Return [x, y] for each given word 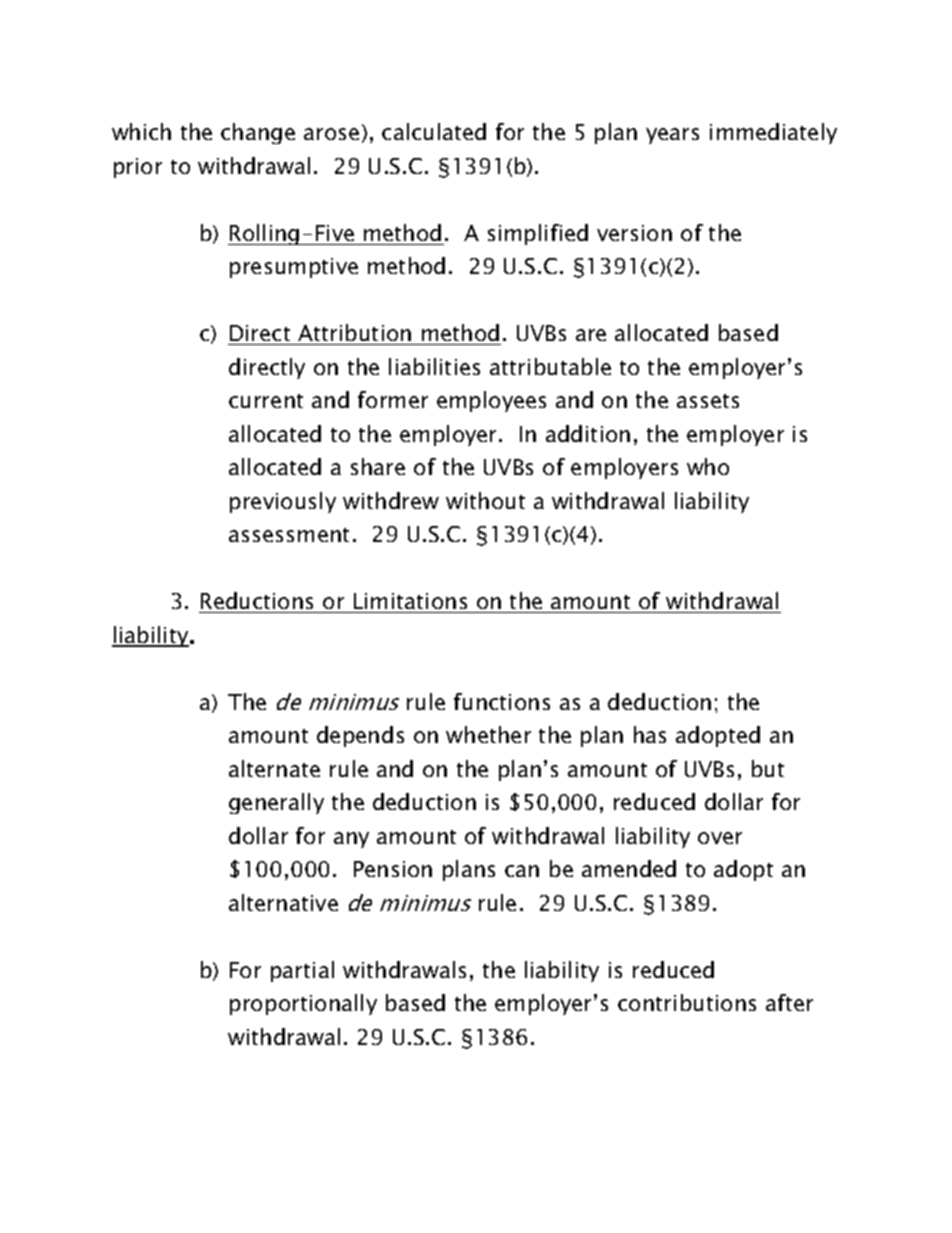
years [672, 136]
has [650, 734]
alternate [274, 768]
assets [708, 401]
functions [502, 701]
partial [302, 971]
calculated [434, 131]
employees [491, 401]
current [266, 401]
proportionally [303, 1004]
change [258, 133]
